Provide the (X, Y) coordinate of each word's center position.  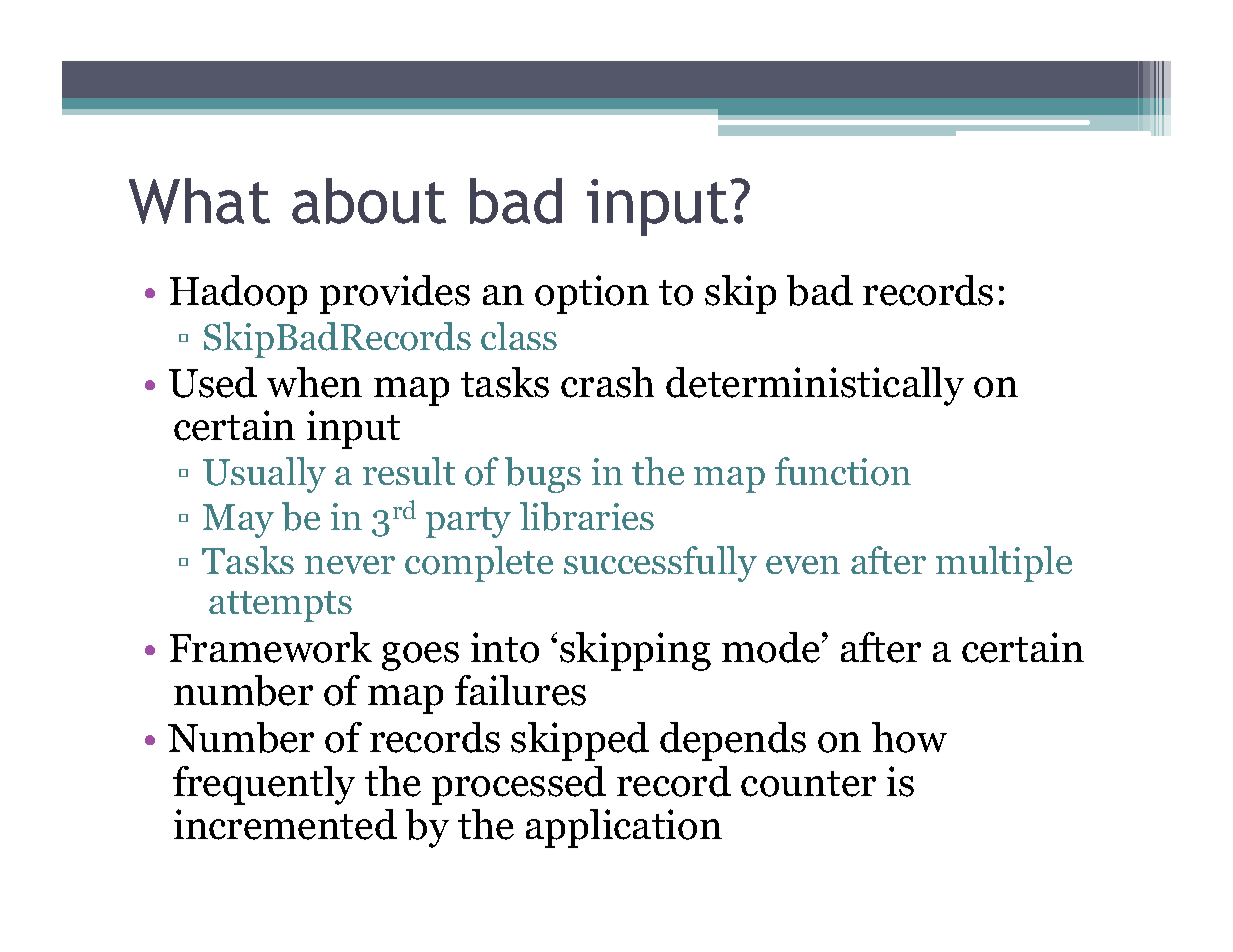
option (592, 294)
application (624, 828)
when (314, 382)
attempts (280, 606)
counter (808, 784)
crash (607, 382)
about (369, 201)
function (843, 471)
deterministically (815, 386)
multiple (1004, 564)
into (505, 647)
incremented (285, 824)
